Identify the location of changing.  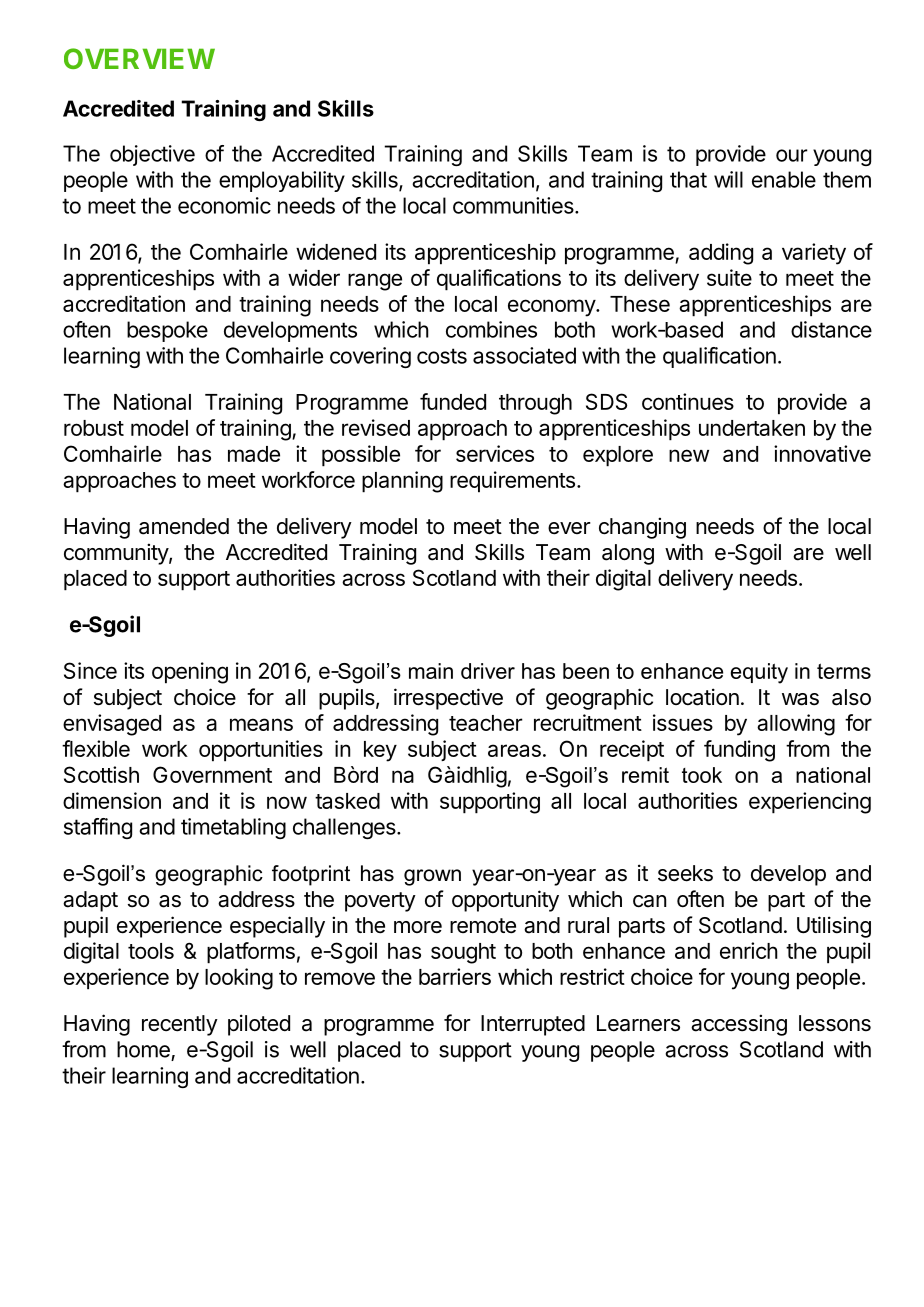
(642, 528).
